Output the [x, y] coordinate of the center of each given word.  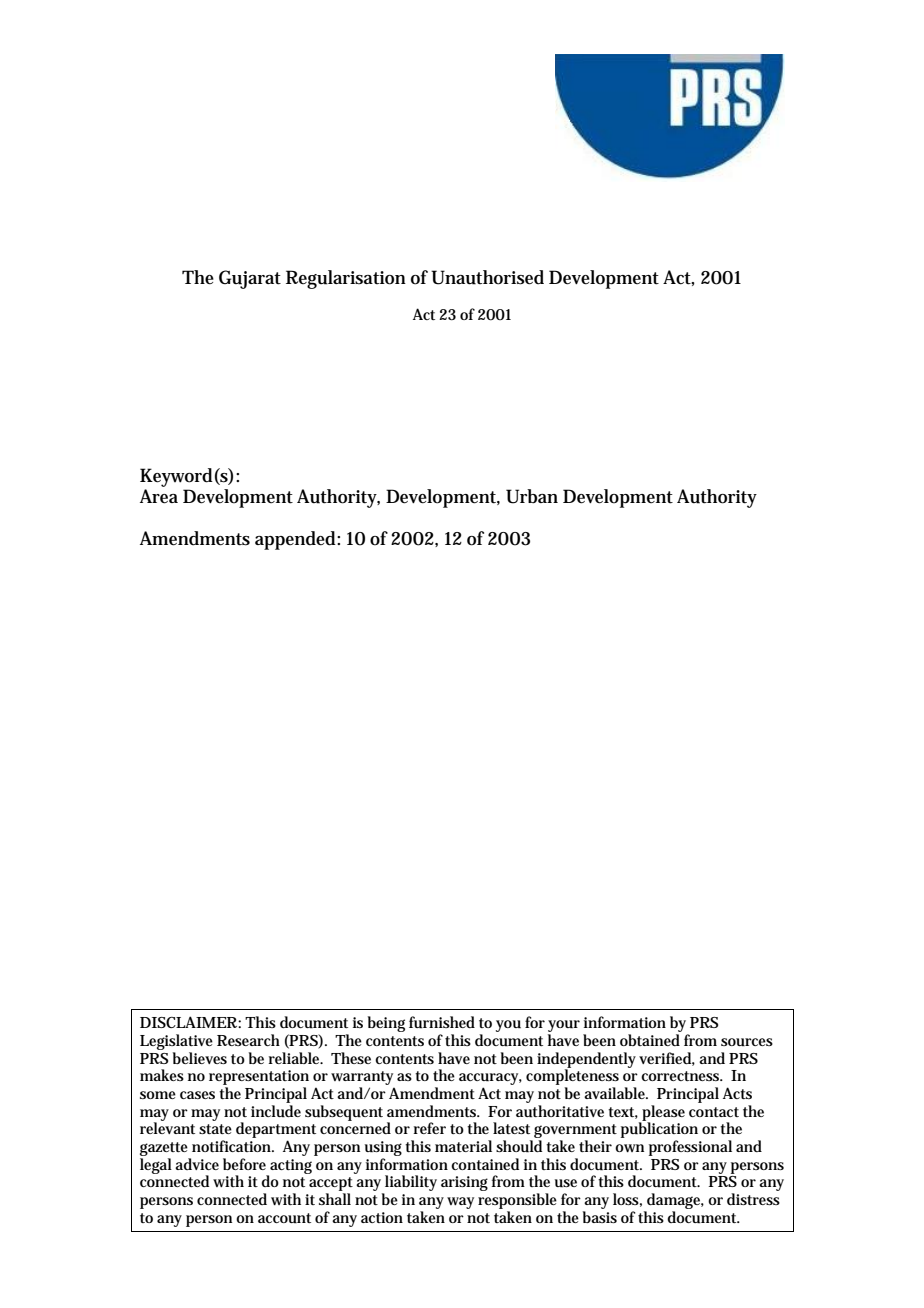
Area [159, 496]
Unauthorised [487, 277]
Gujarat [250, 279]
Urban [532, 496]
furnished [442, 1022]
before [244, 1164]
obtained [650, 1040]
